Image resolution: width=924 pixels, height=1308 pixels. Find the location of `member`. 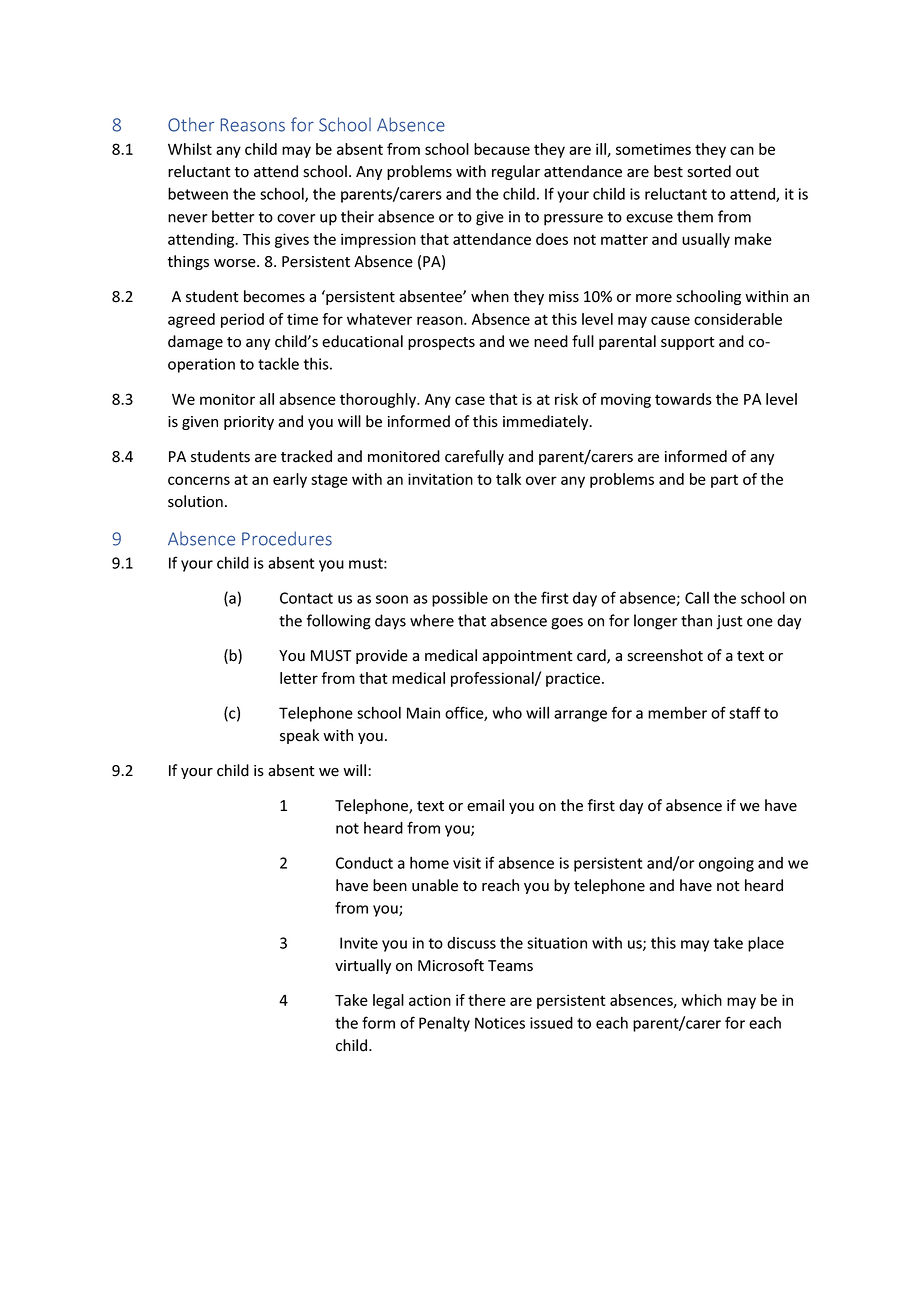

member is located at coordinates (677, 712).
